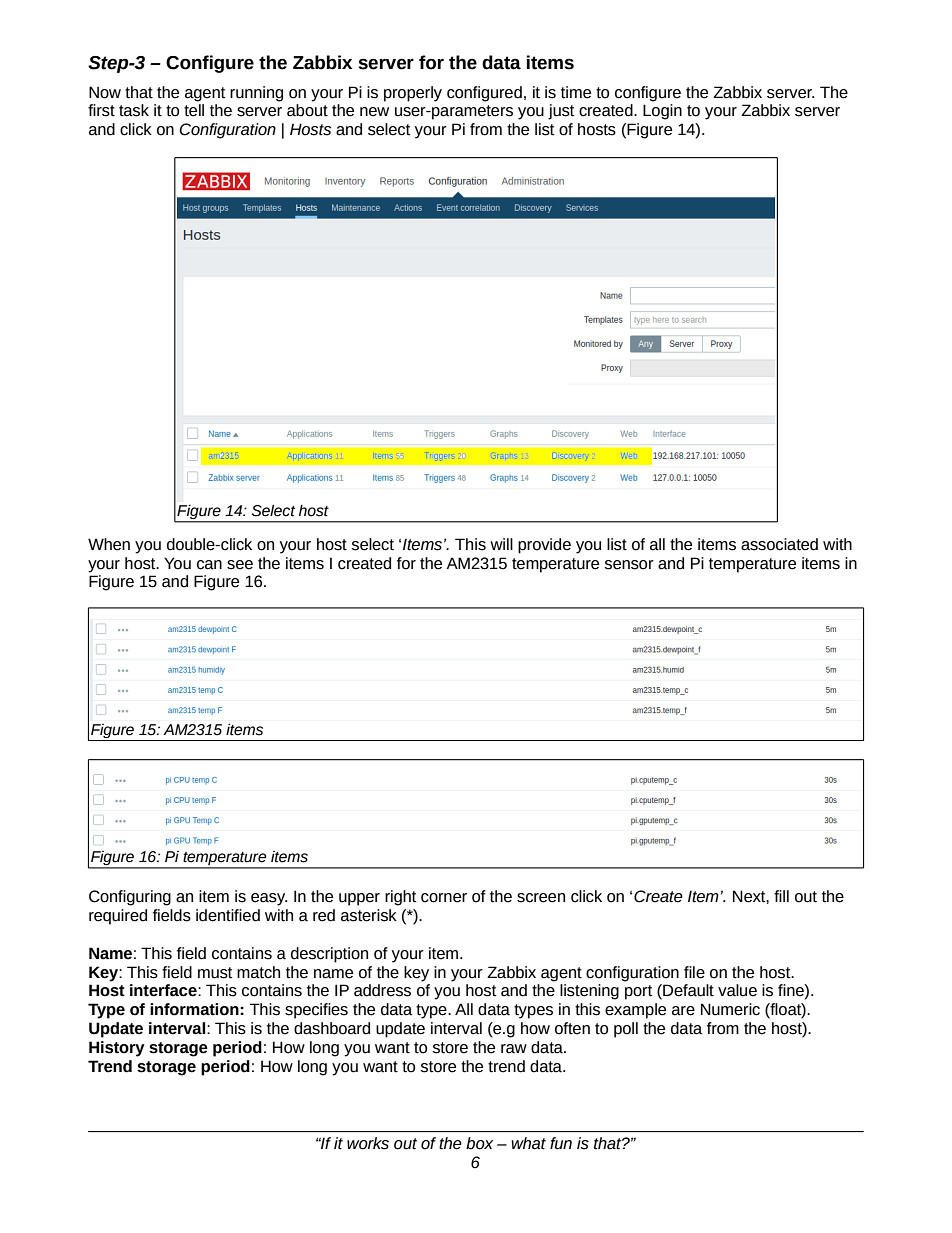  Describe the element at coordinates (413, 94) in the screenshot. I see `properly` at that location.
